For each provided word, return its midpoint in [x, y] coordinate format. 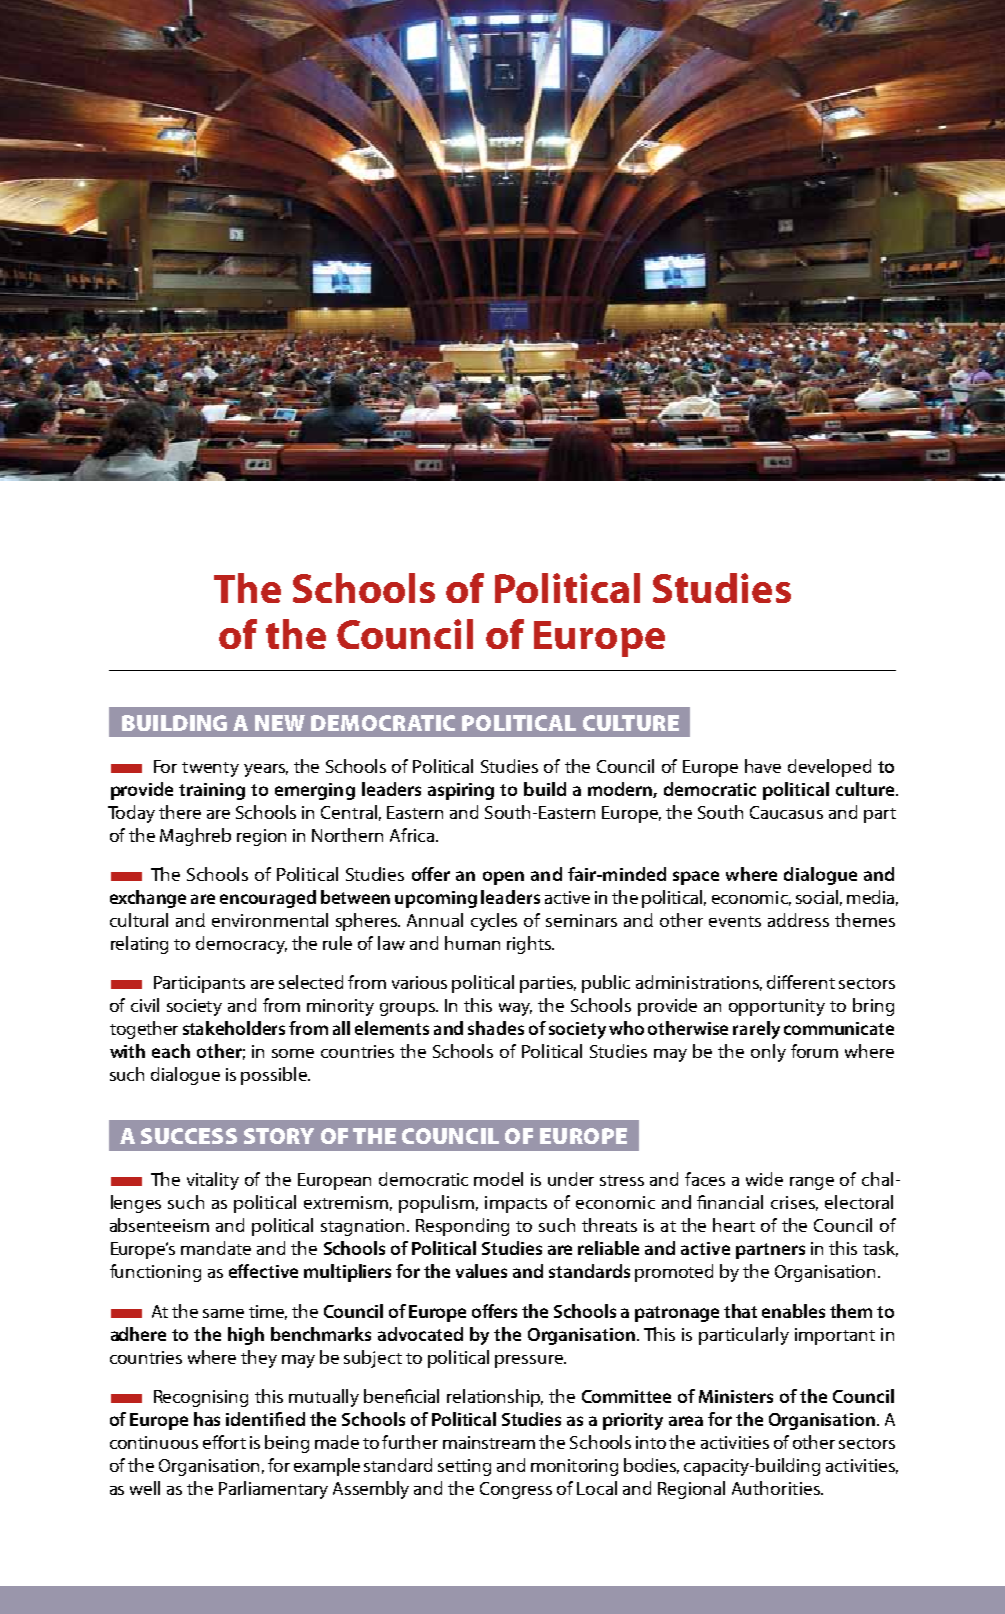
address [798, 920]
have [763, 766]
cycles [494, 922]
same [223, 1313]
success [189, 1136]
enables [793, 1311]
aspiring [461, 791]
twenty [210, 769]
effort [224, 1442]
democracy [241, 945]
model [498, 1179]
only [768, 1053]
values [481, 1271]
